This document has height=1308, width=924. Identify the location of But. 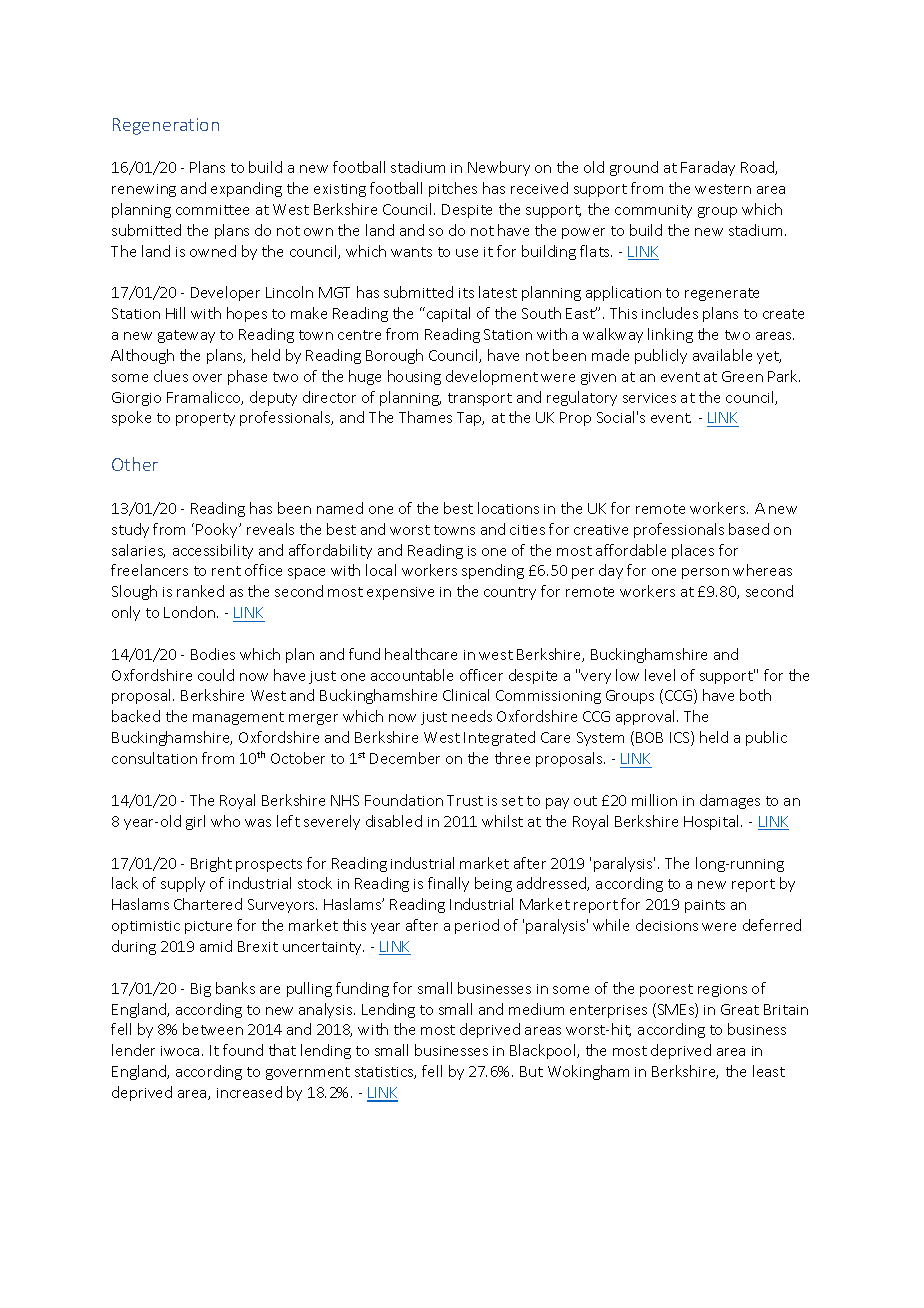
(531, 1071).
